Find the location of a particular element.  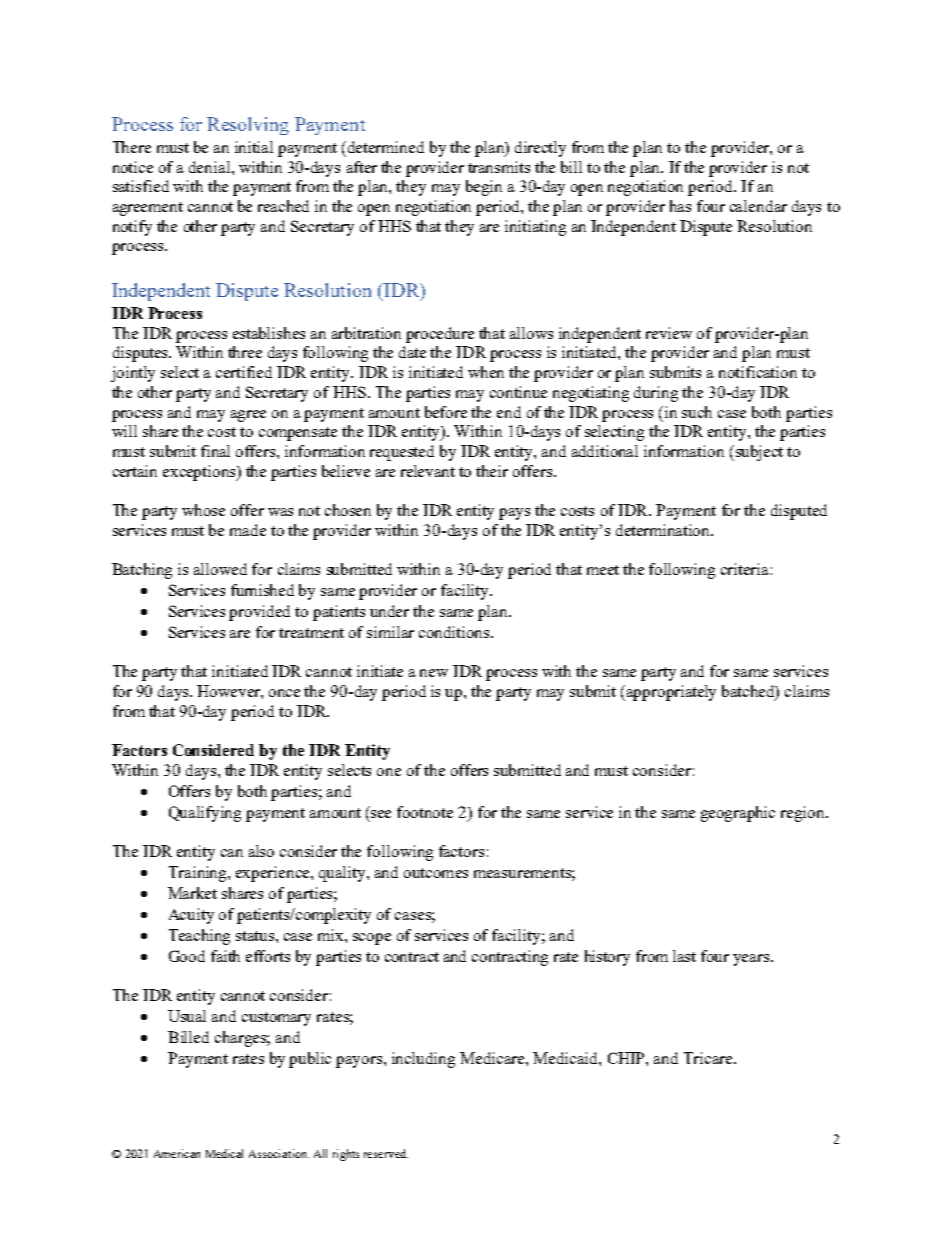

transmits is located at coordinates (499, 167).
